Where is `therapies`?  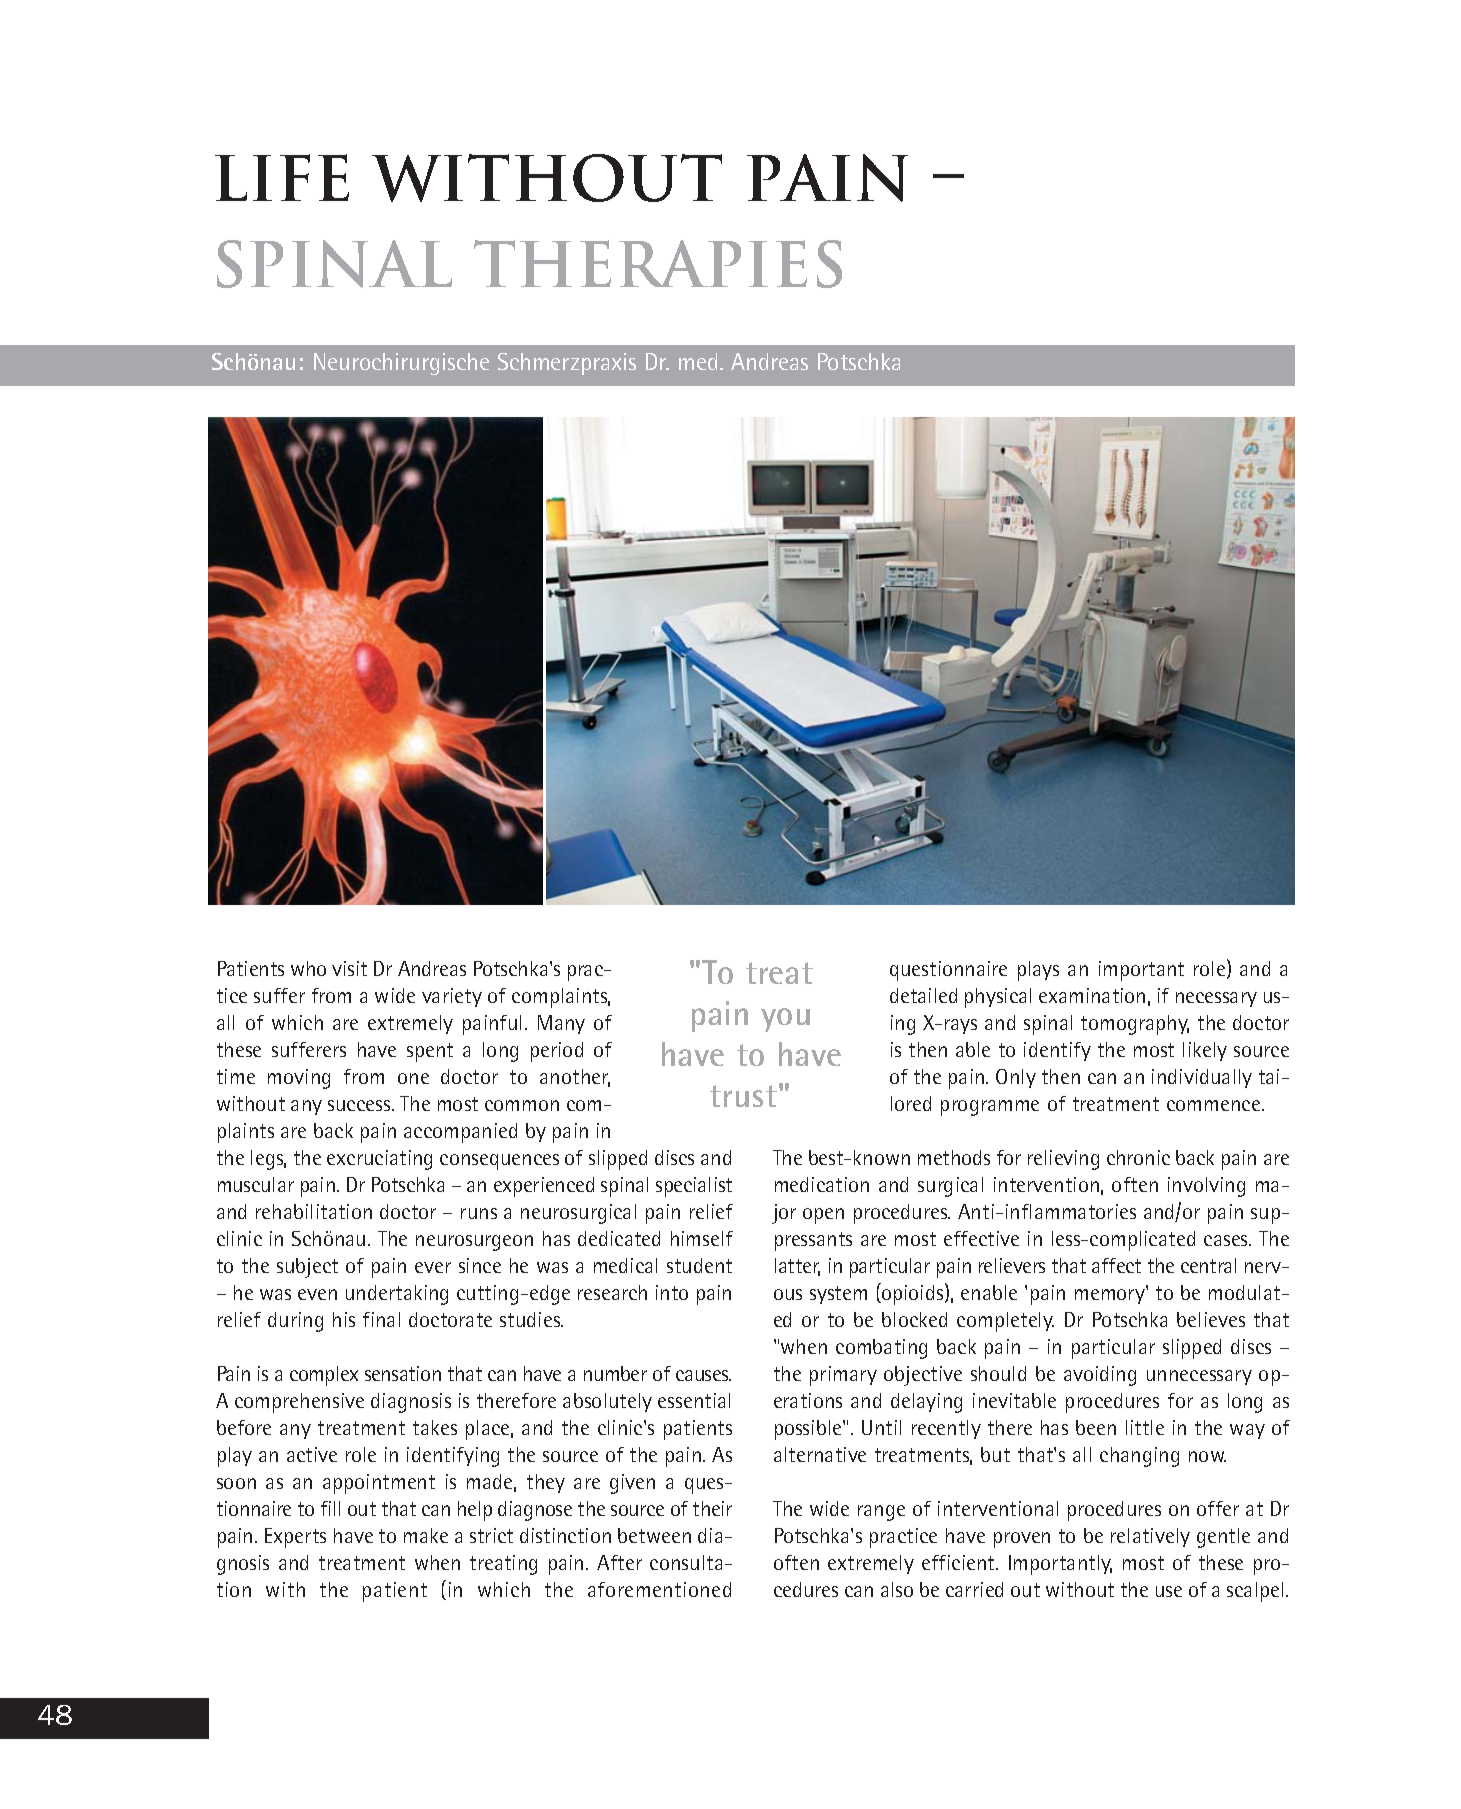 therapies is located at coordinates (658, 264).
